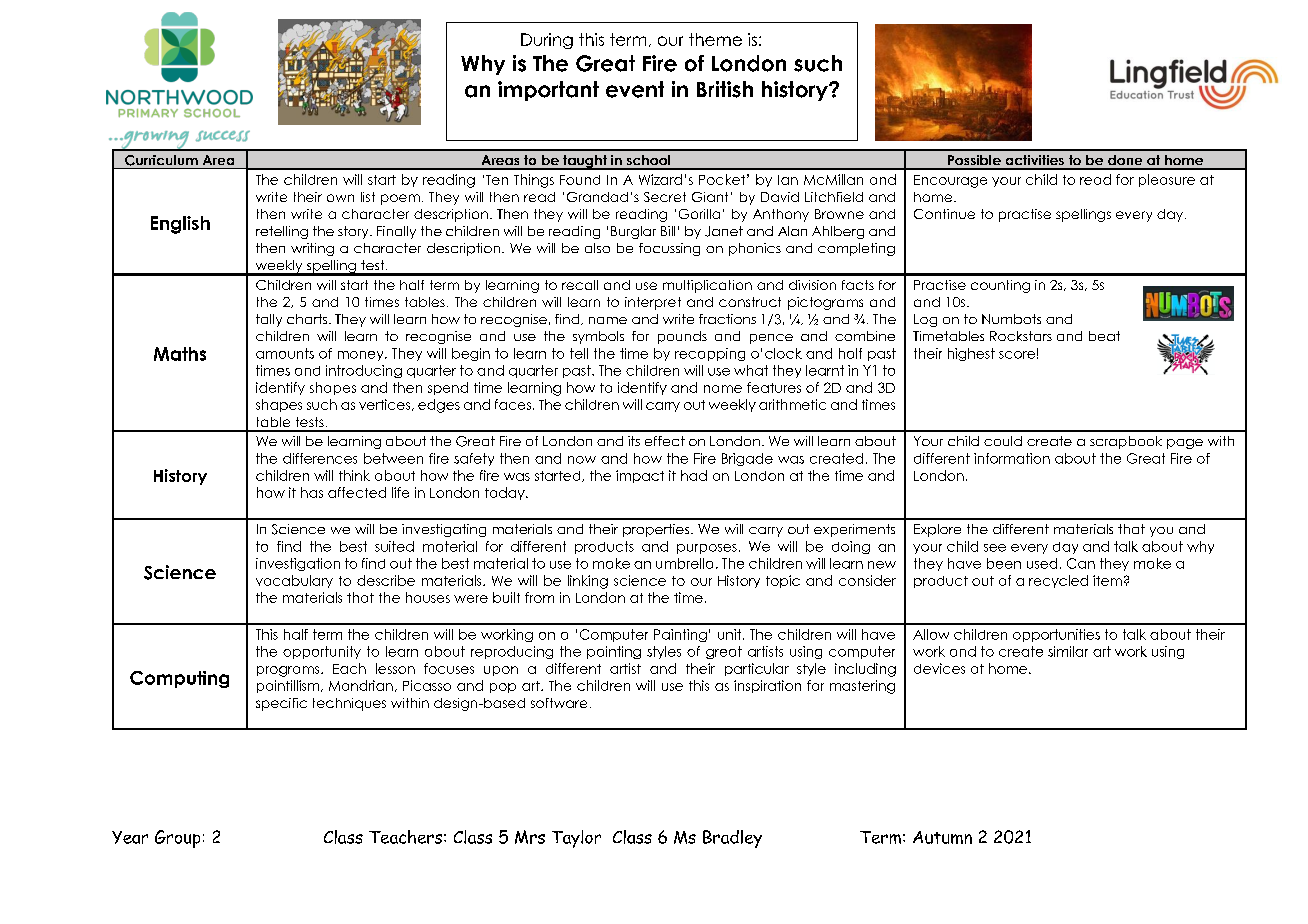  I want to click on could, so click(1003, 441).
